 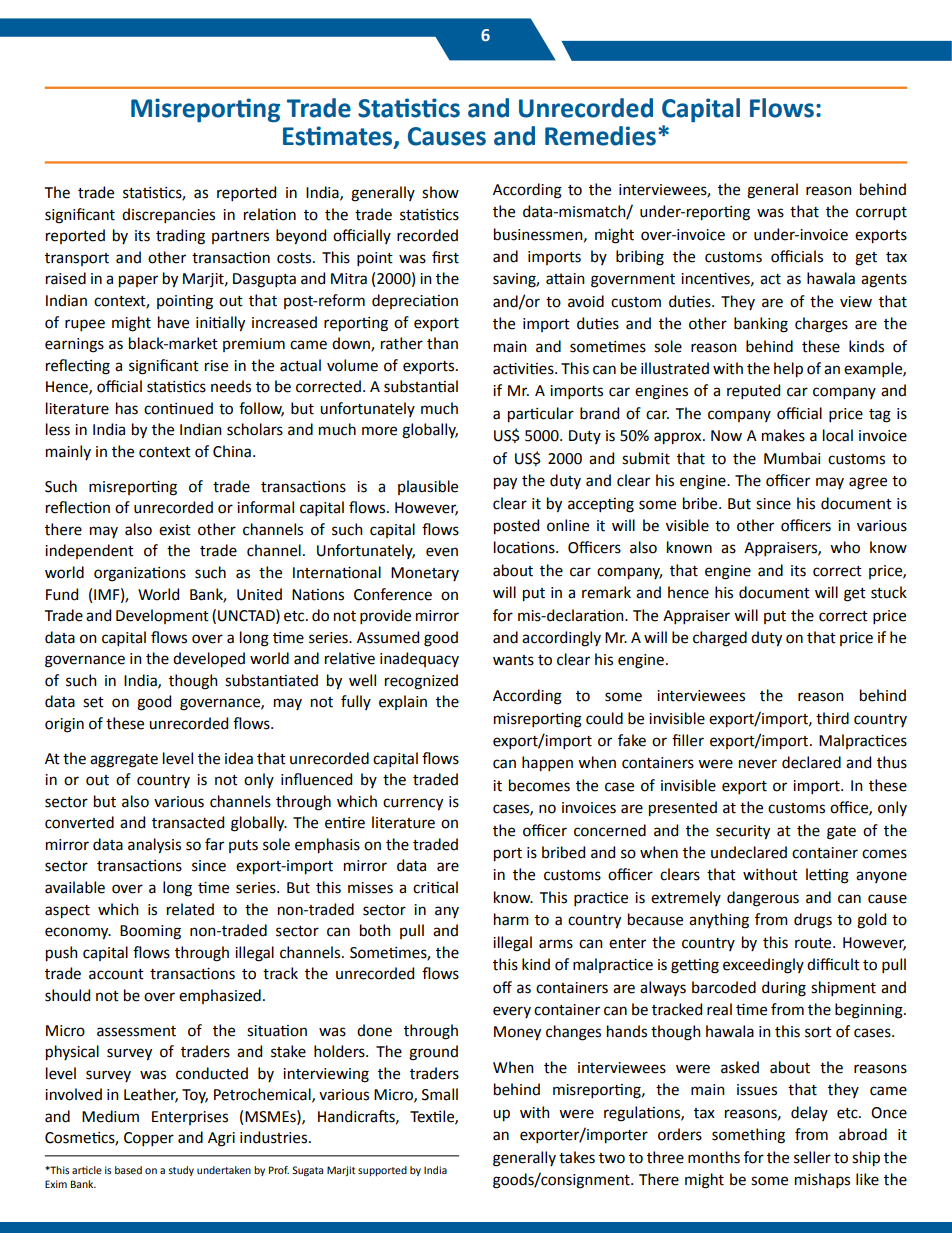 What do you see at coordinates (209, 660) in the page?
I see `developed` at bounding box center [209, 660].
